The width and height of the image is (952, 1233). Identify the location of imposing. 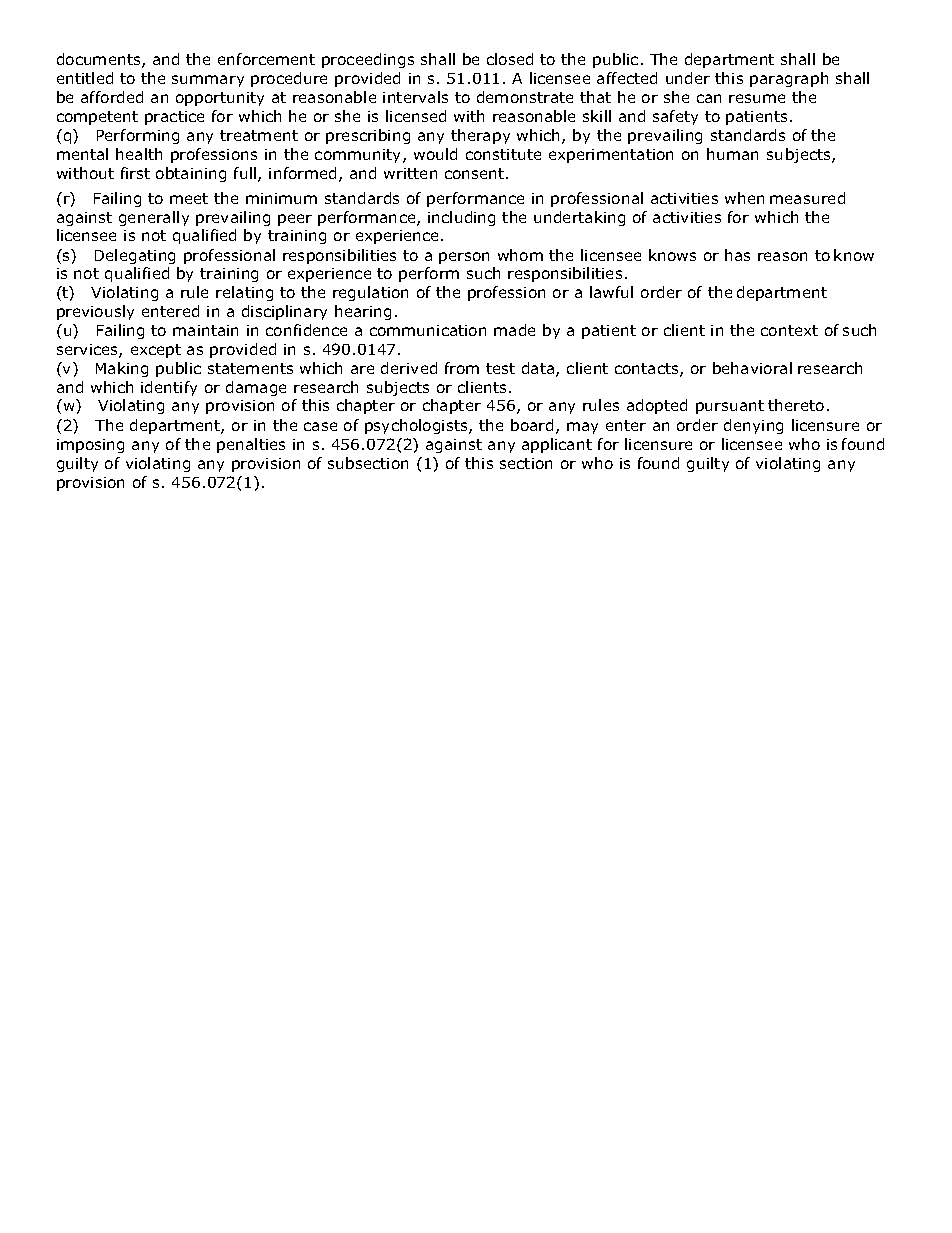
(90, 446).
